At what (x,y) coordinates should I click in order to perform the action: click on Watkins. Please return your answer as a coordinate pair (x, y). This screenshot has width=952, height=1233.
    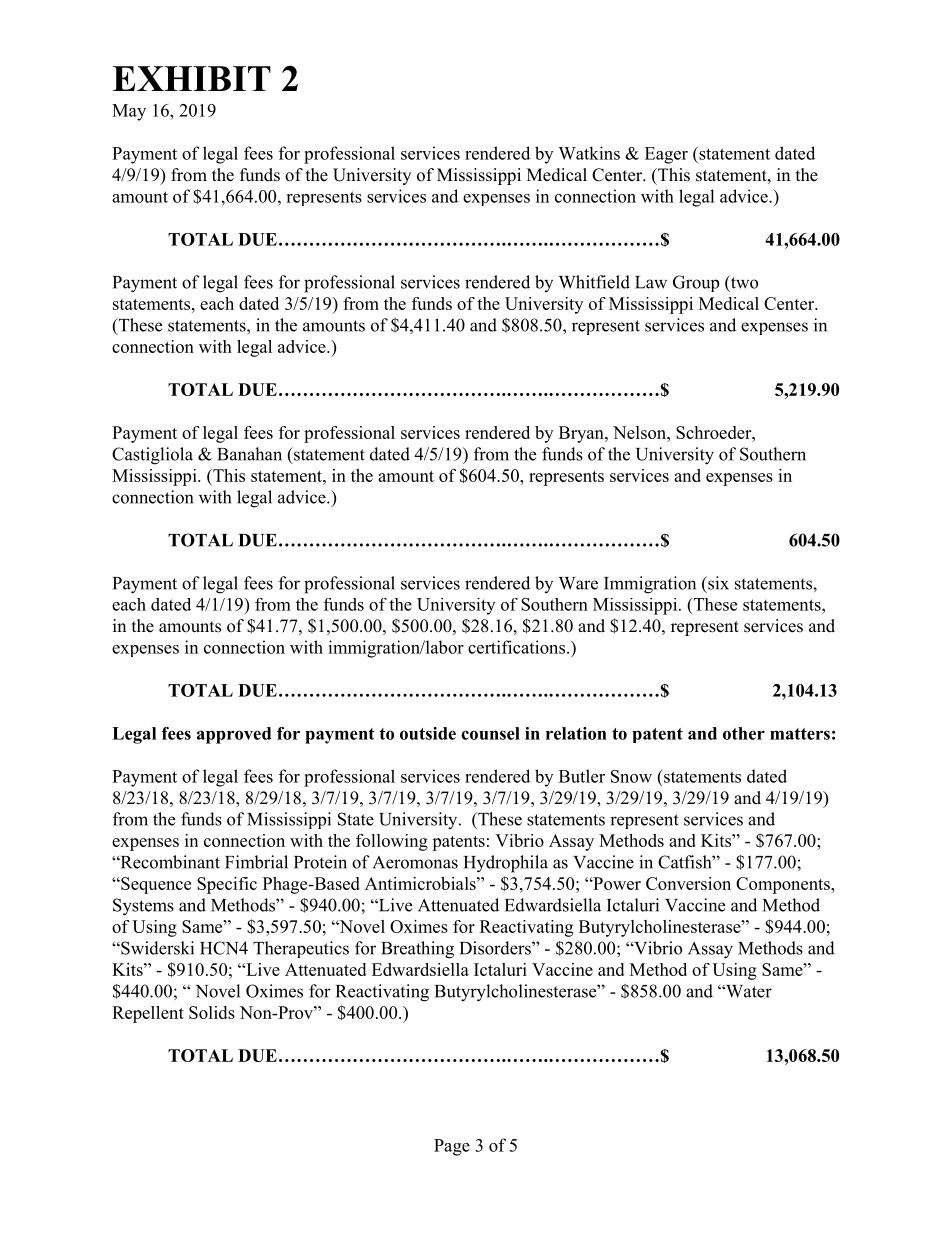
    Looking at the image, I should click on (589, 153).
